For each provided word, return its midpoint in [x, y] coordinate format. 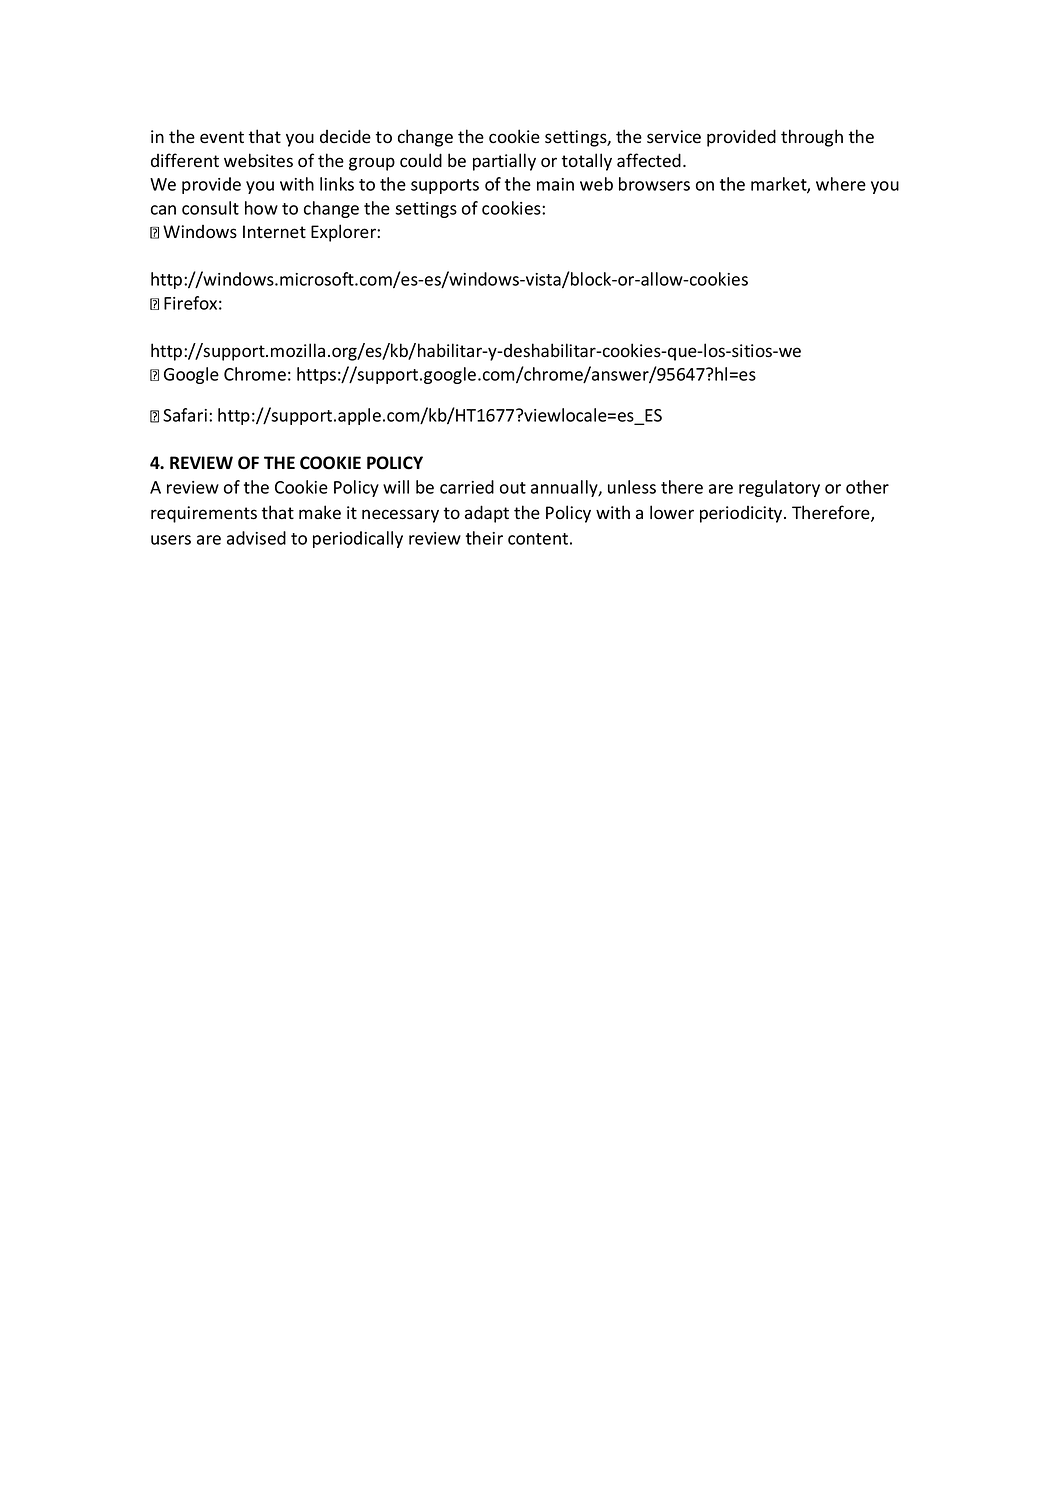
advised [256, 538]
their [484, 538]
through [812, 138]
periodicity [742, 514]
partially [504, 162]
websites [258, 160]
